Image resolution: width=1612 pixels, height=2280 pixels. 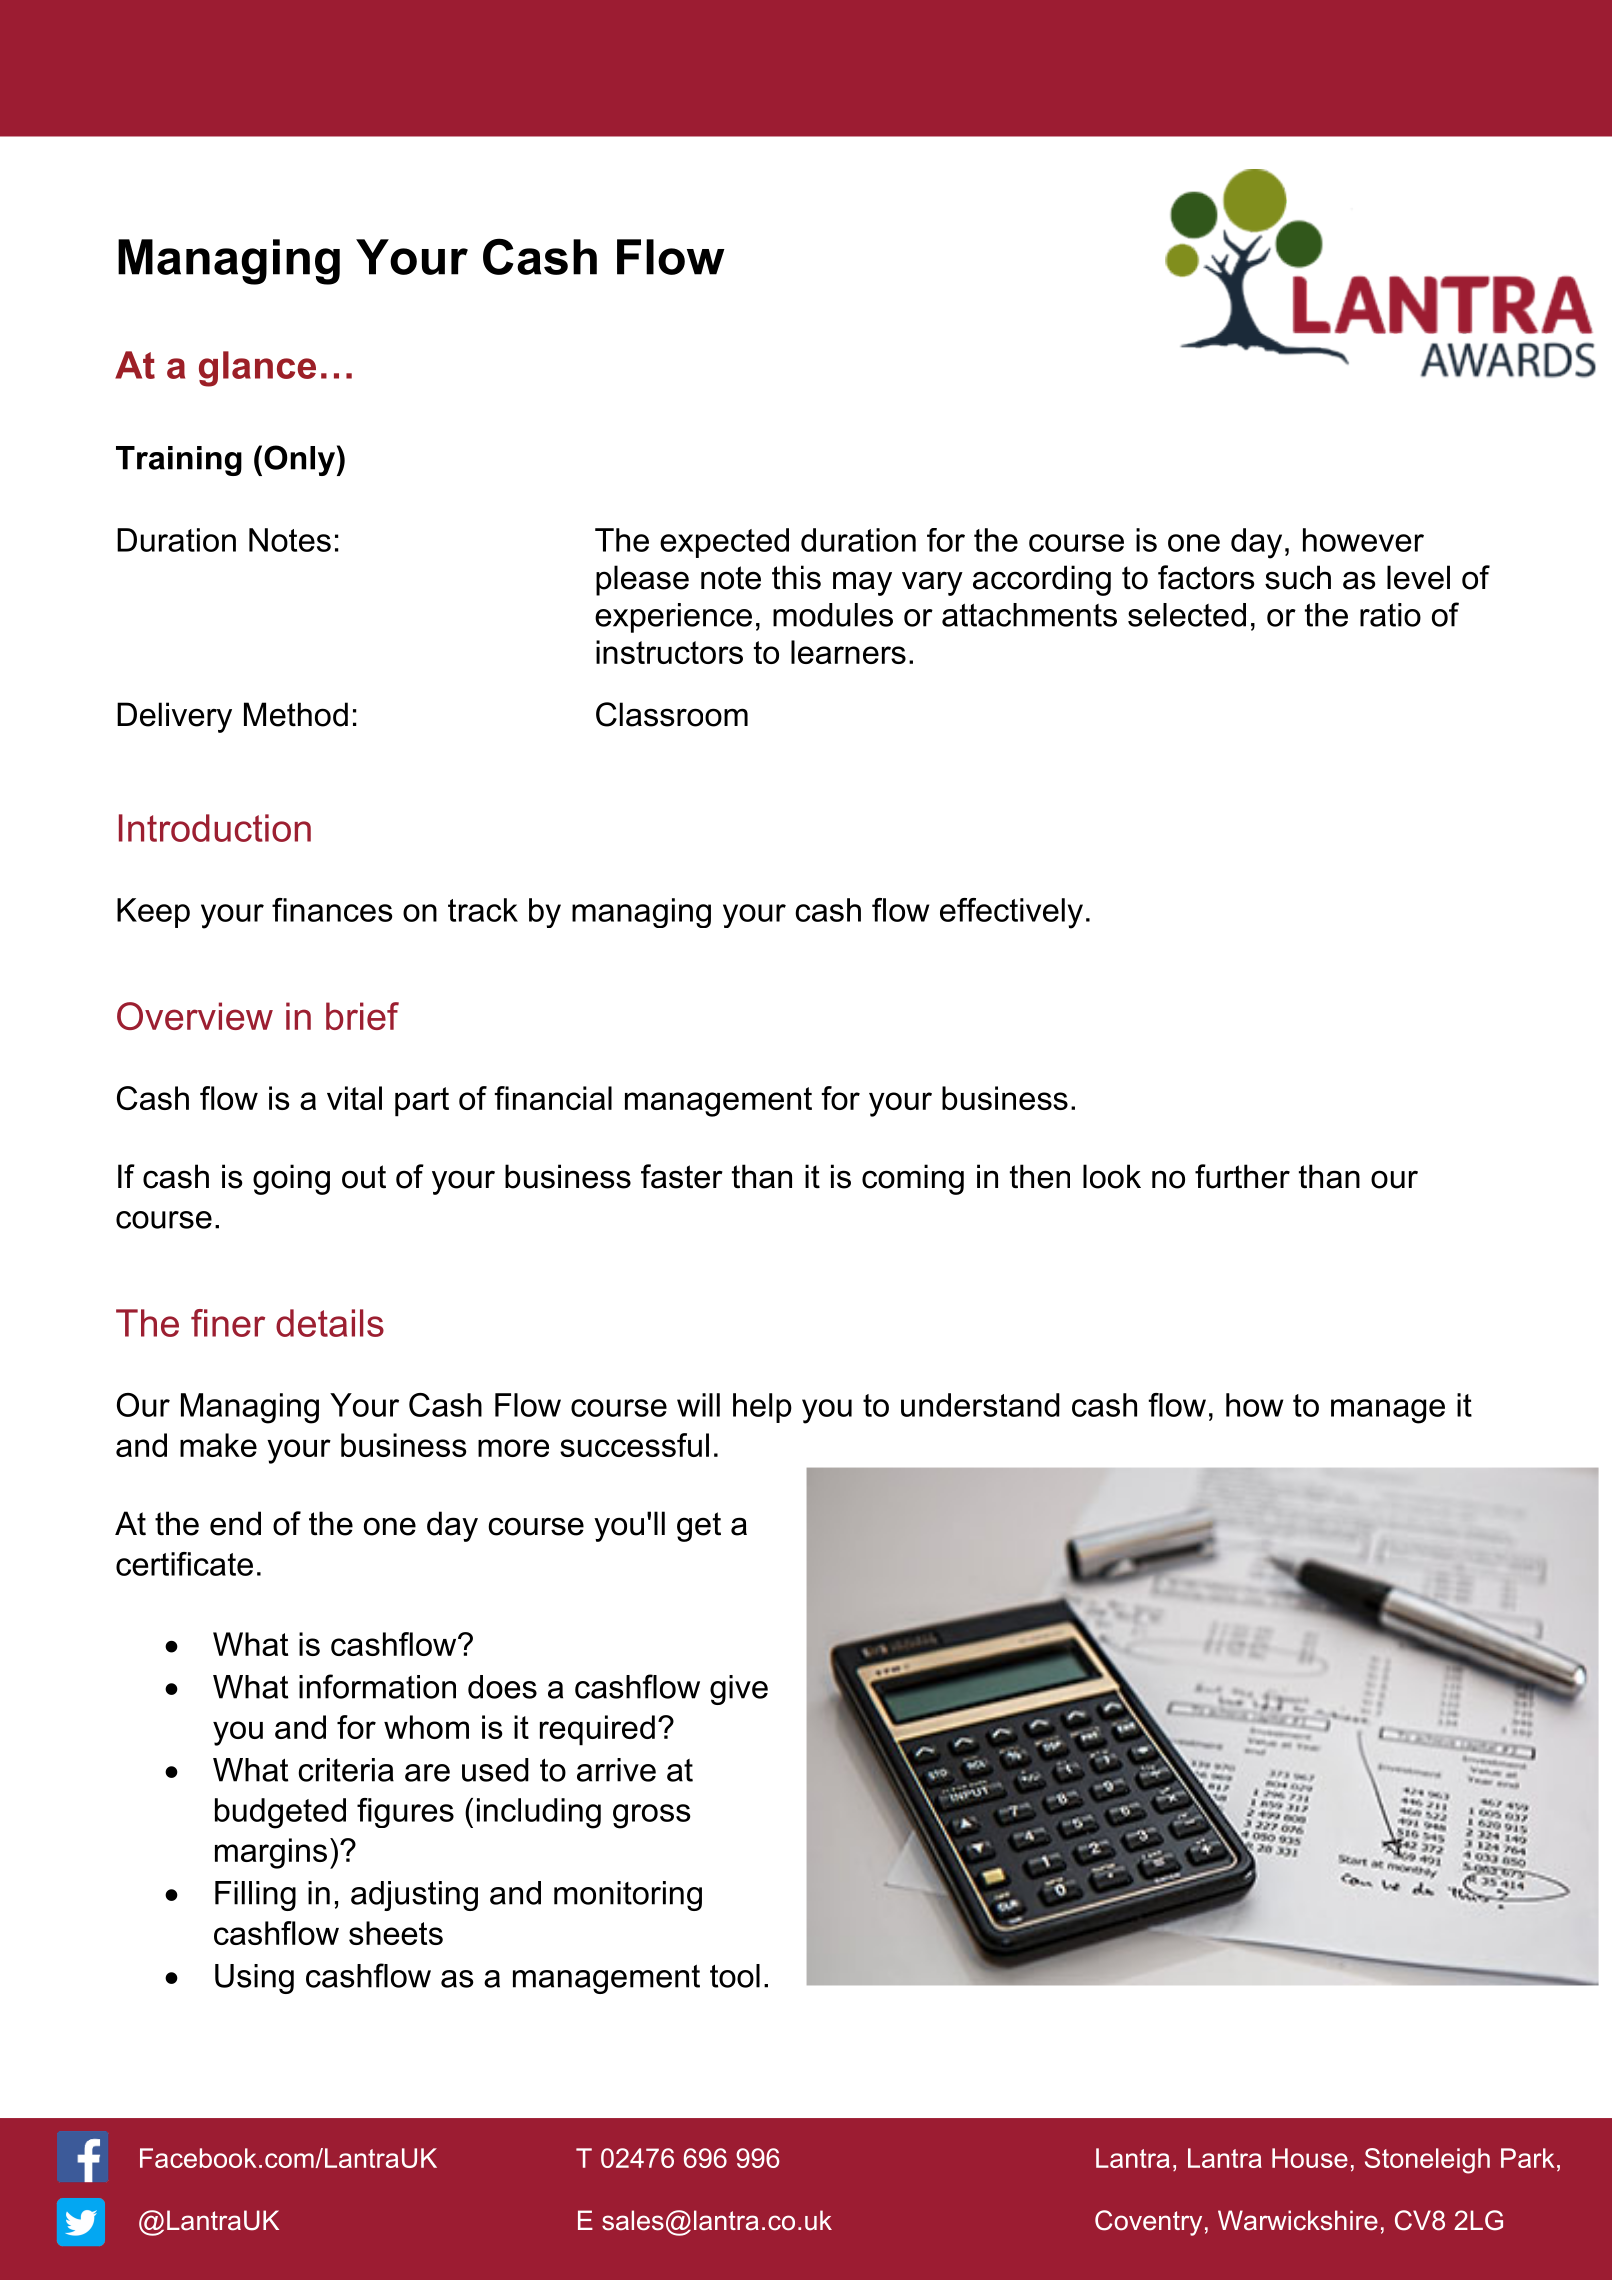 What do you see at coordinates (254, 1979) in the document?
I see `Using` at bounding box center [254, 1979].
